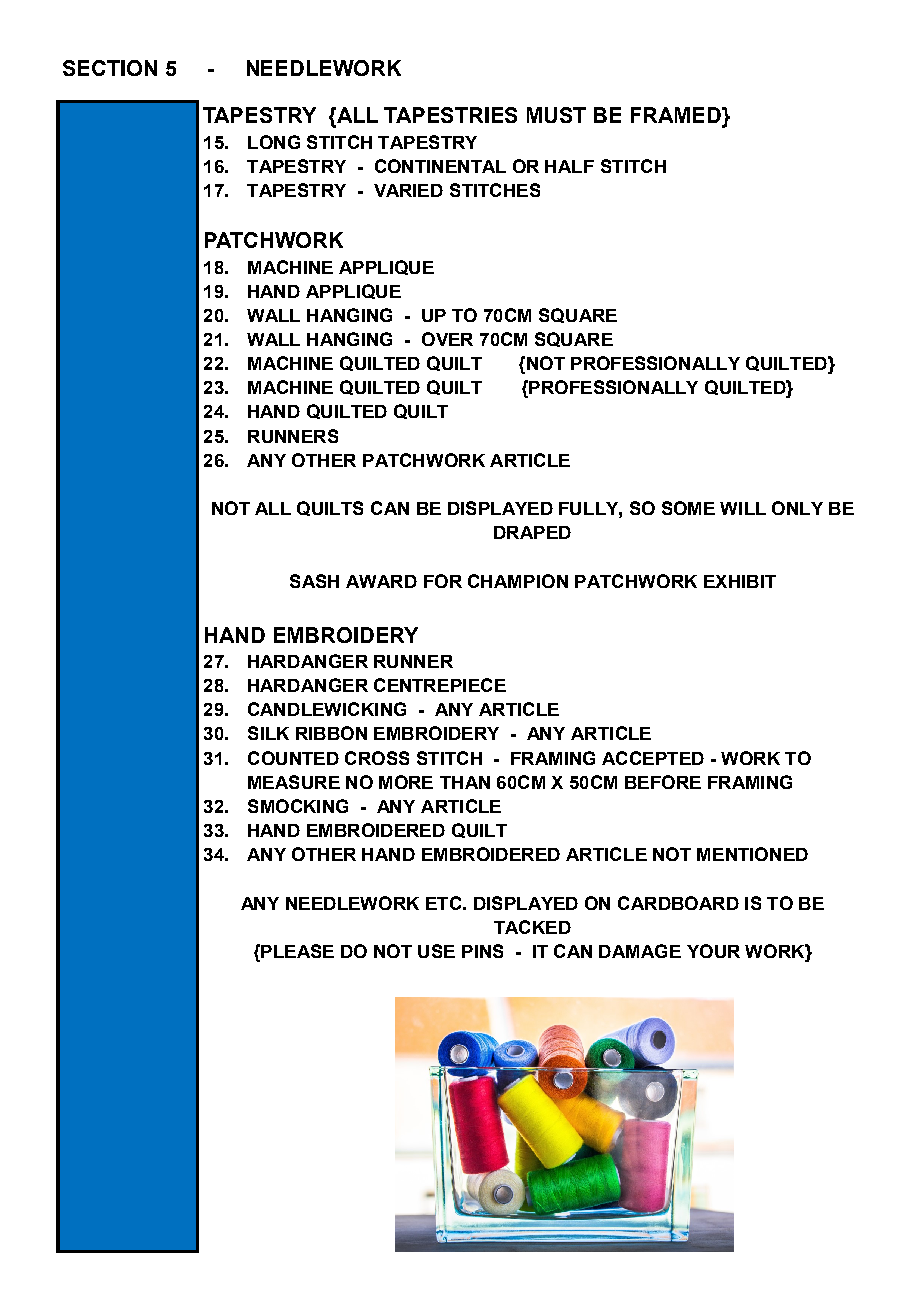 Image resolution: width=924 pixels, height=1308 pixels. Describe the element at coordinates (688, 508) in the page. I see `SOME` at that location.
